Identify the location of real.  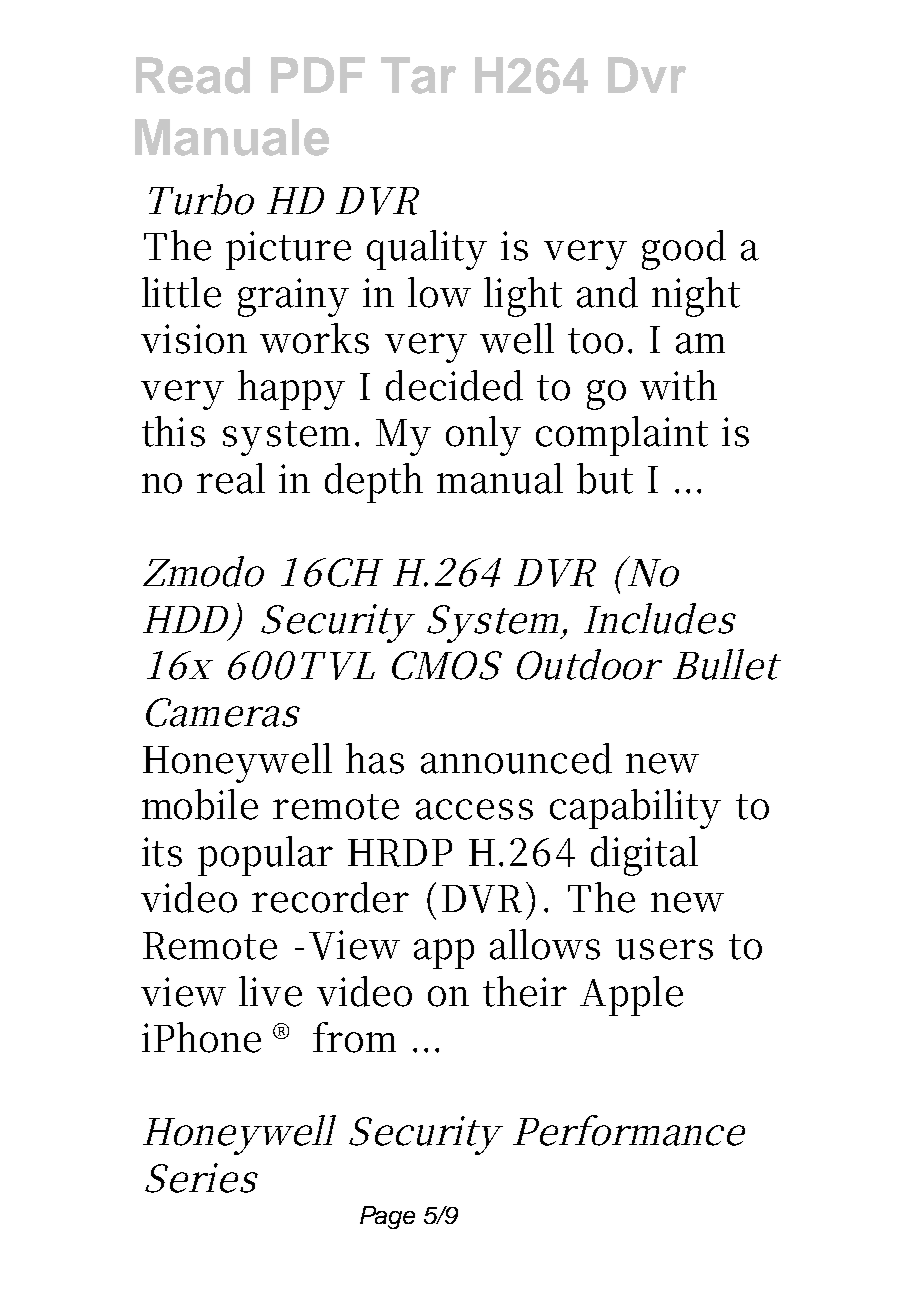
(231, 478).
